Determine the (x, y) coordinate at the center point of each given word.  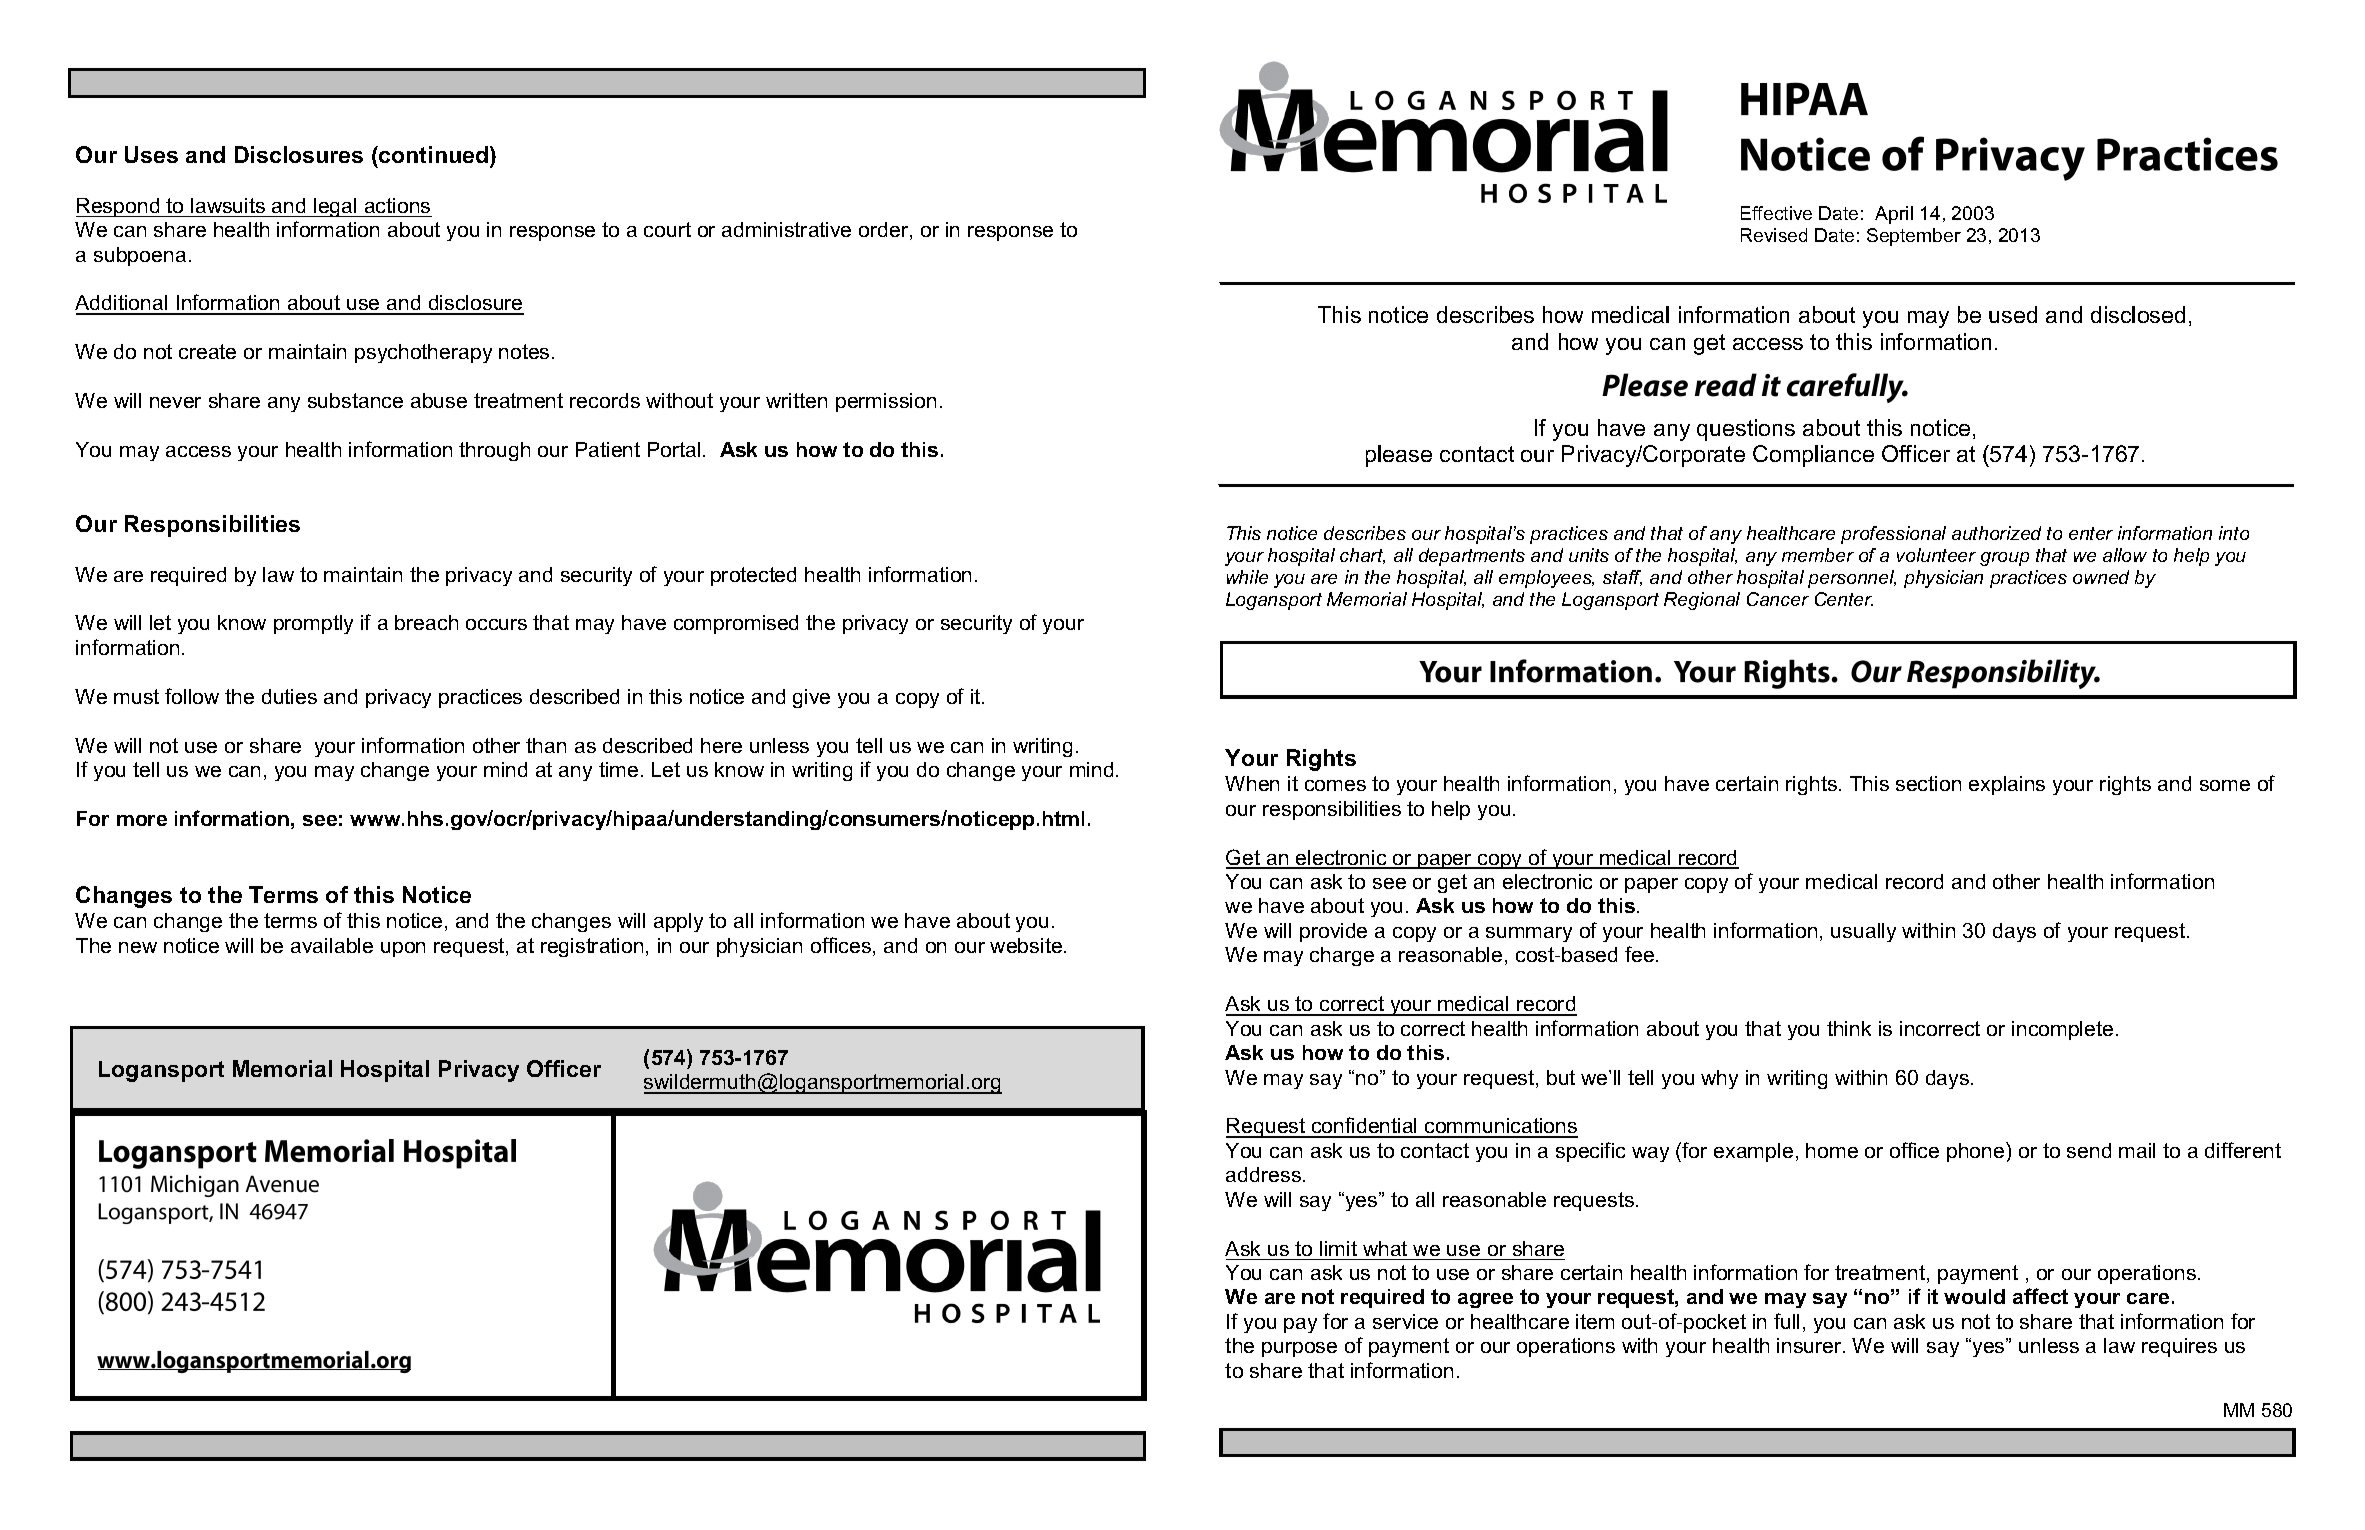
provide (1333, 932)
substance (355, 400)
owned (2101, 577)
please (1399, 456)
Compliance (1813, 456)
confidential (1365, 1127)
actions (397, 205)
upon (403, 949)
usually (1863, 932)
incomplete (2062, 1030)
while (1247, 577)
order (885, 231)
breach (426, 622)
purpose (1299, 1349)
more (142, 820)
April (1894, 215)
